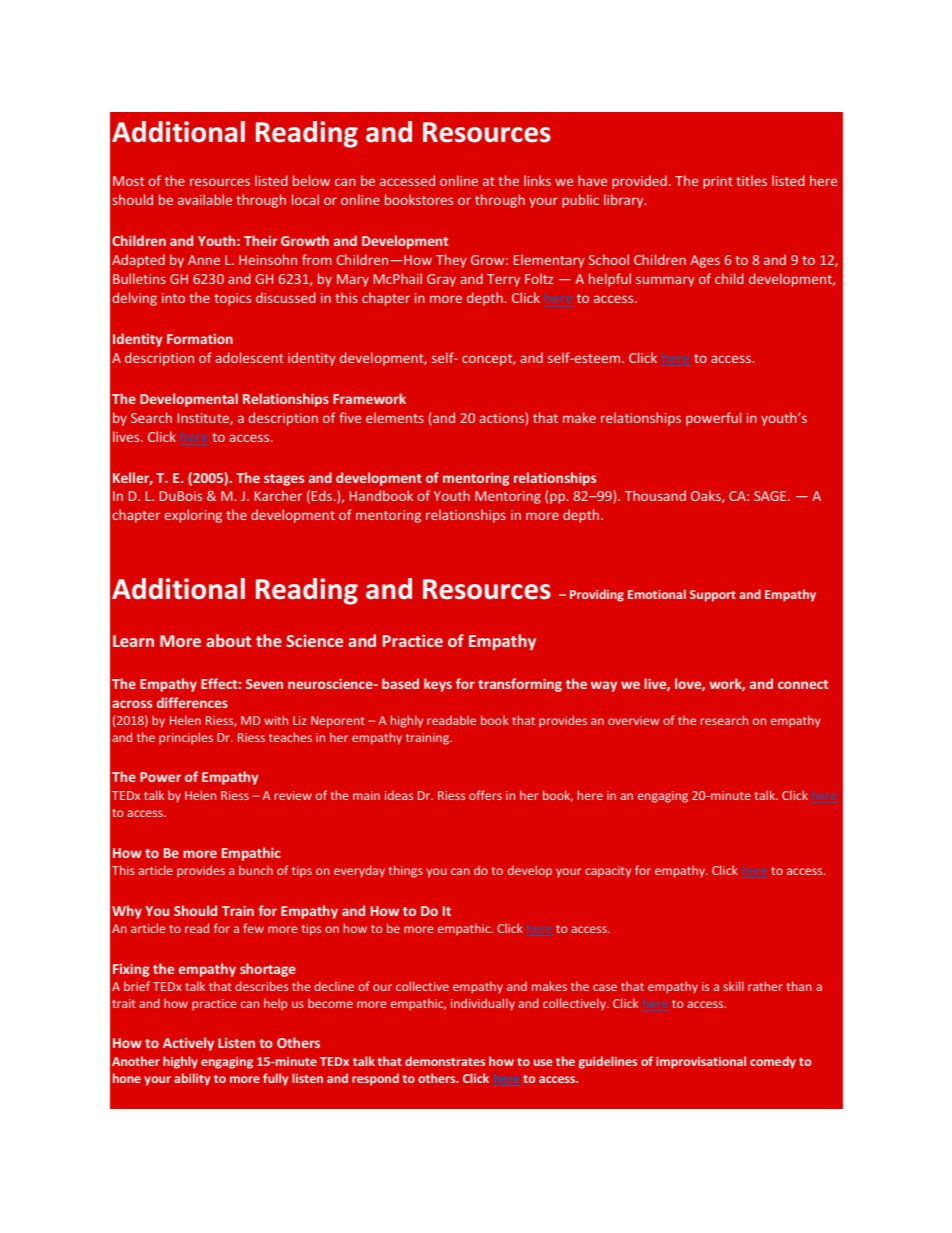 The width and height of the screenshot is (952, 1233). Describe the element at coordinates (188, 1044) in the screenshot. I see `Actively` at that location.
